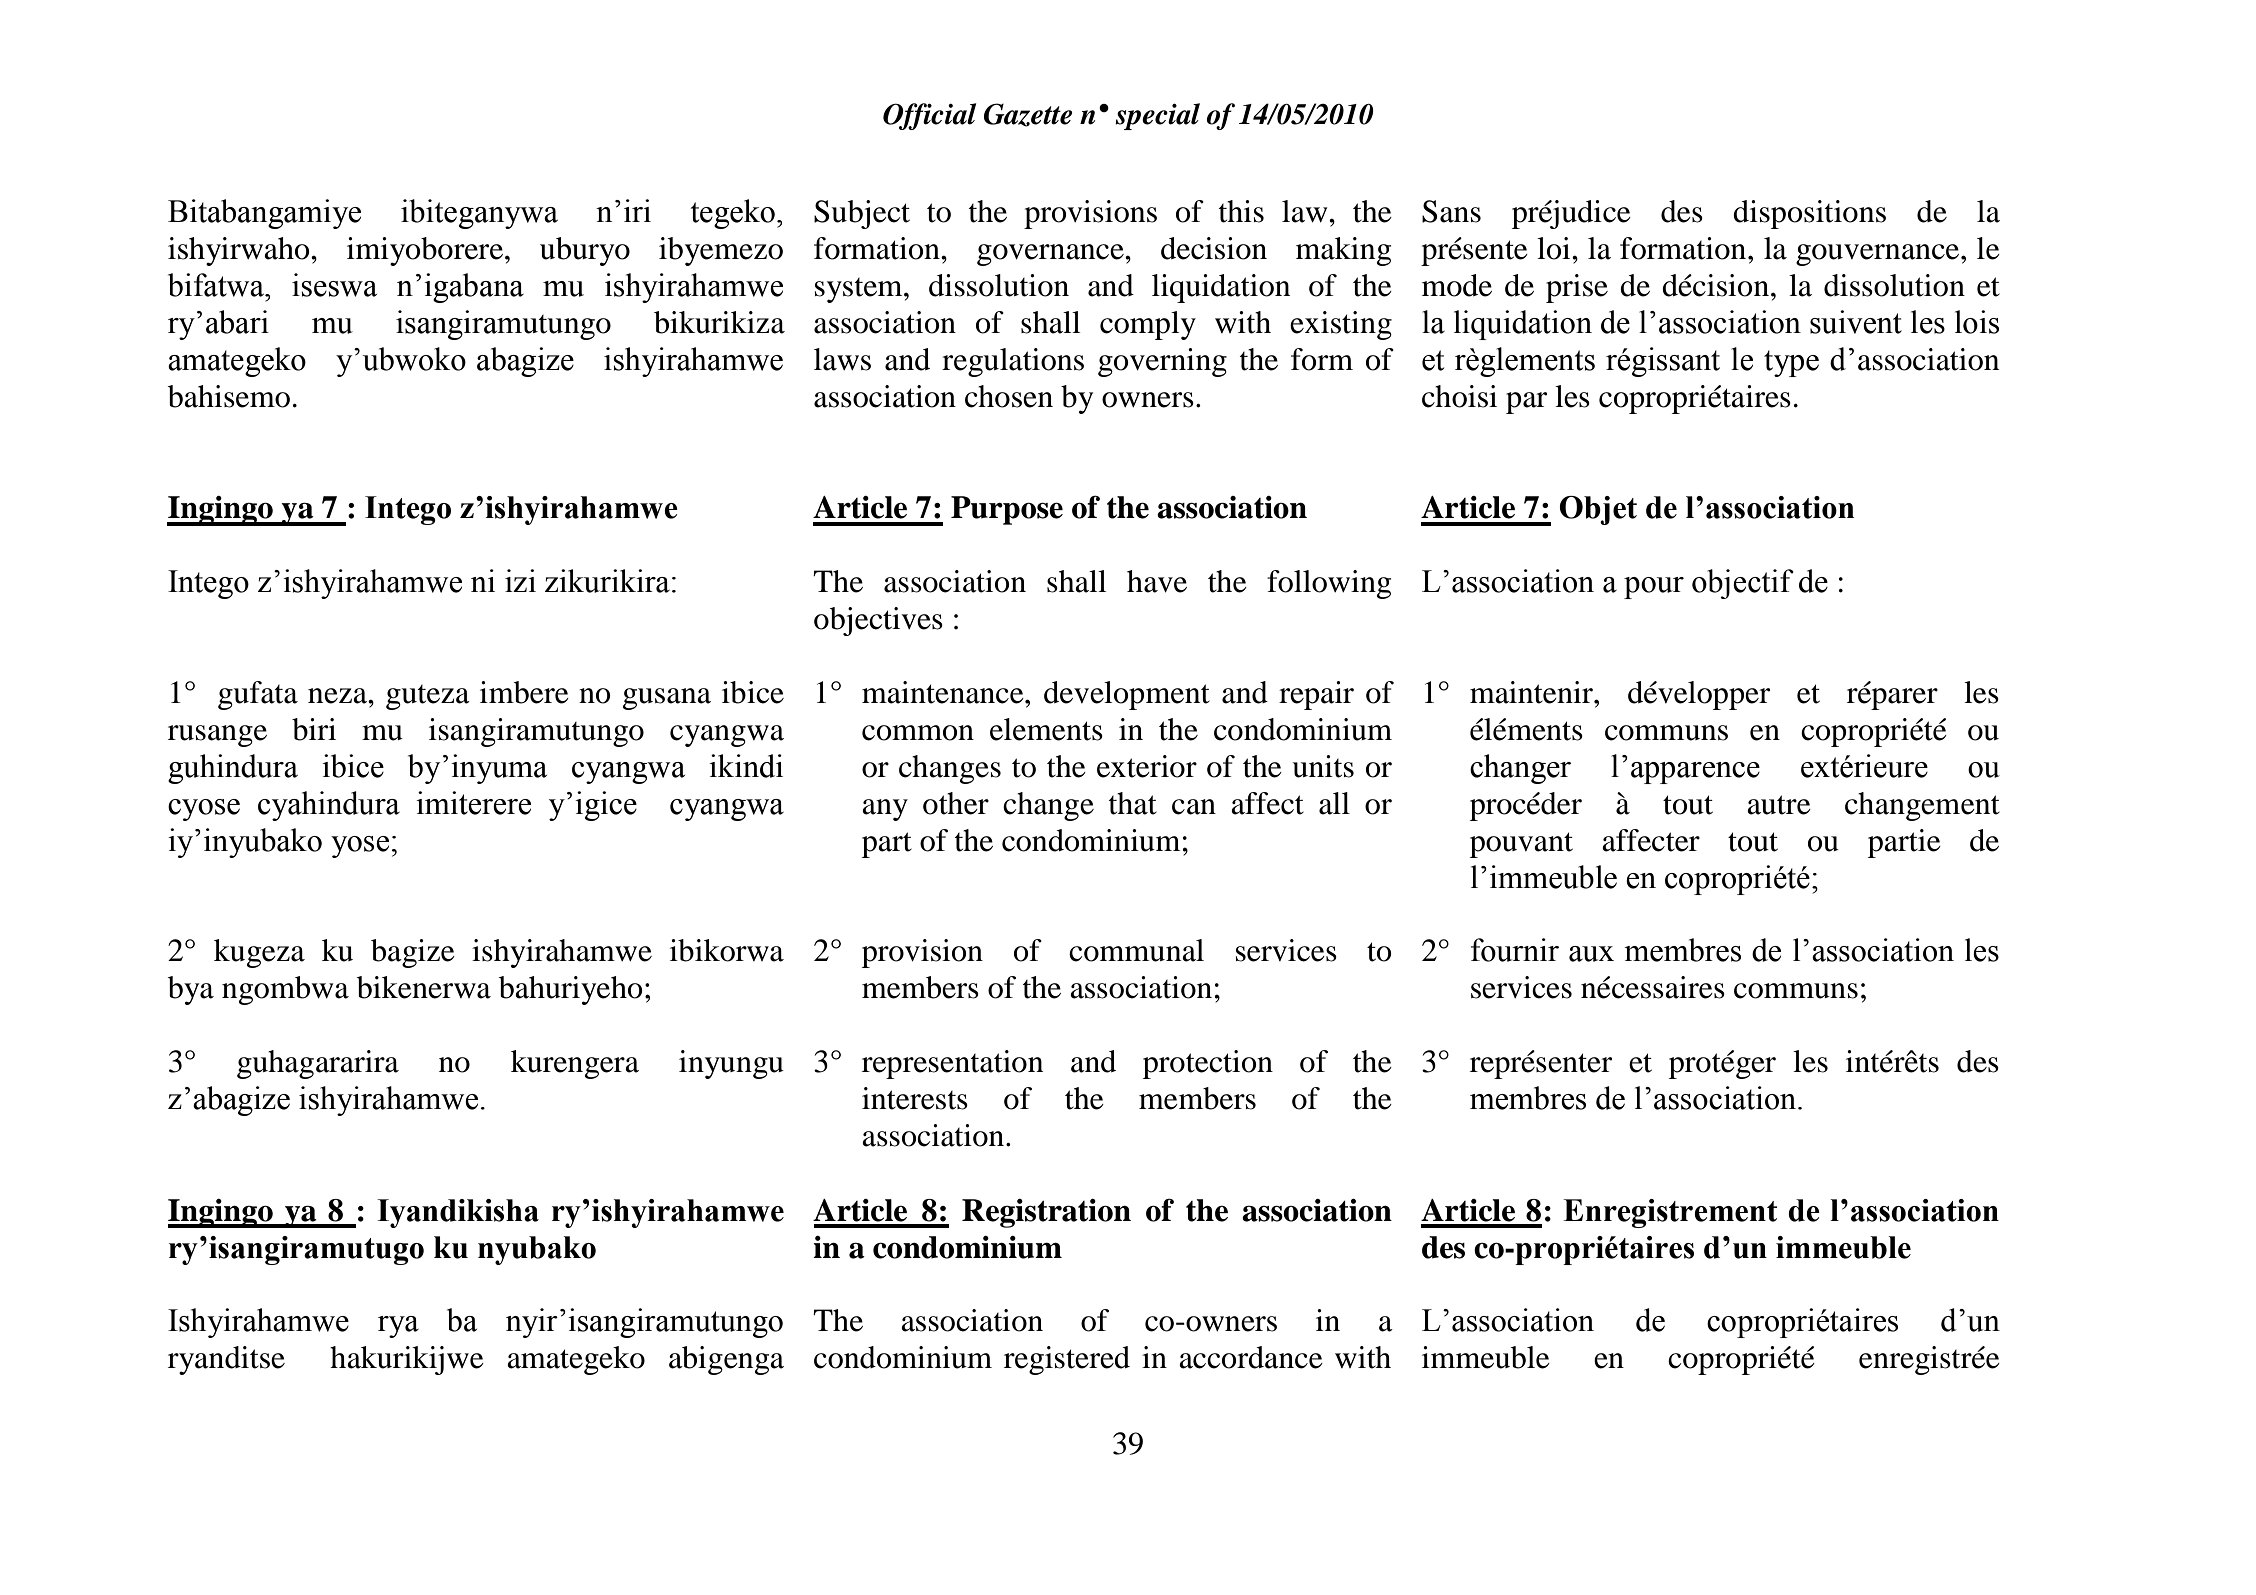  Describe the element at coordinates (1067, 1360) in the screenshot. I see `registered` at that location.
